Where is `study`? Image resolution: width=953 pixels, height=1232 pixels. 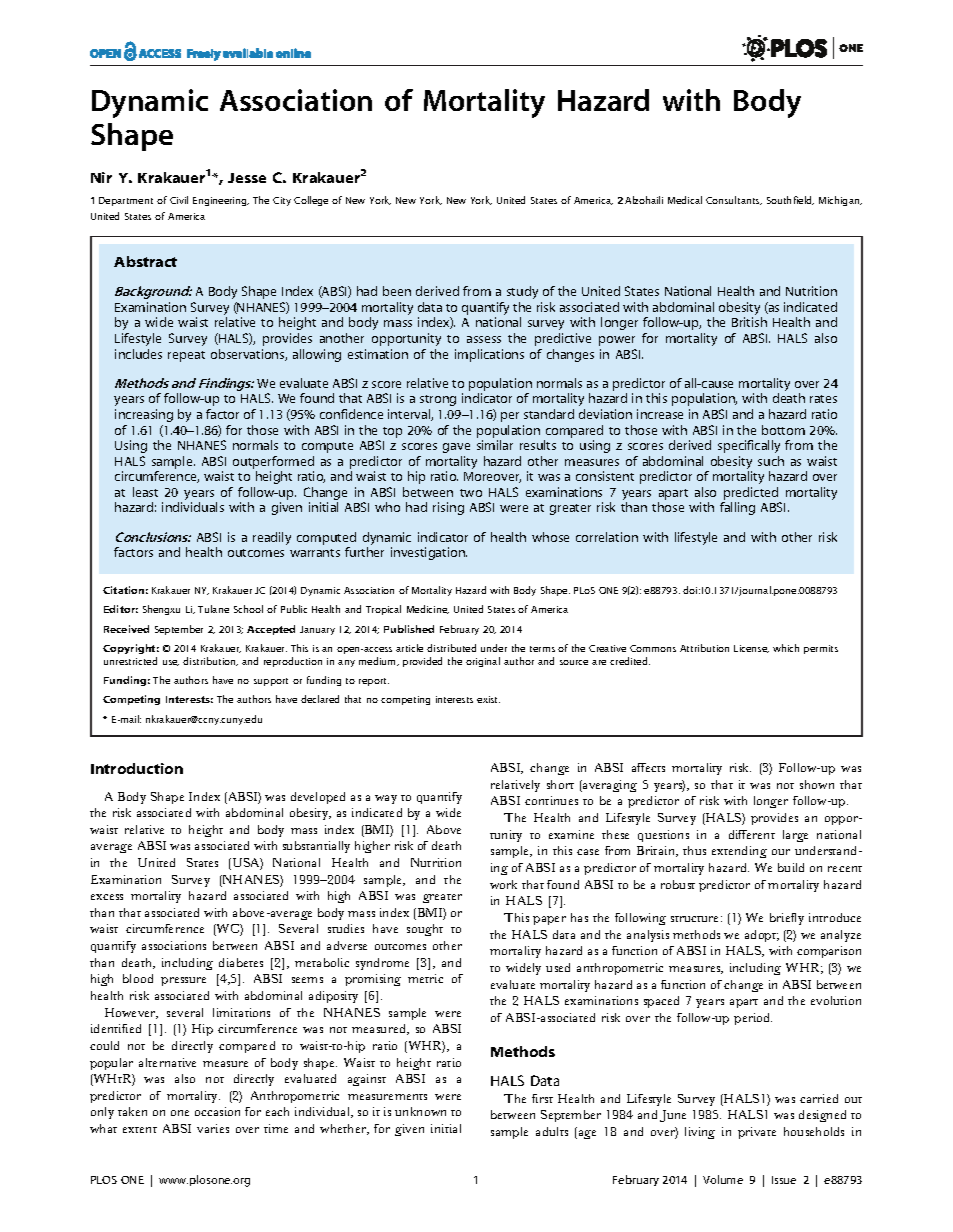 study is located at coordinates (522, 292).
